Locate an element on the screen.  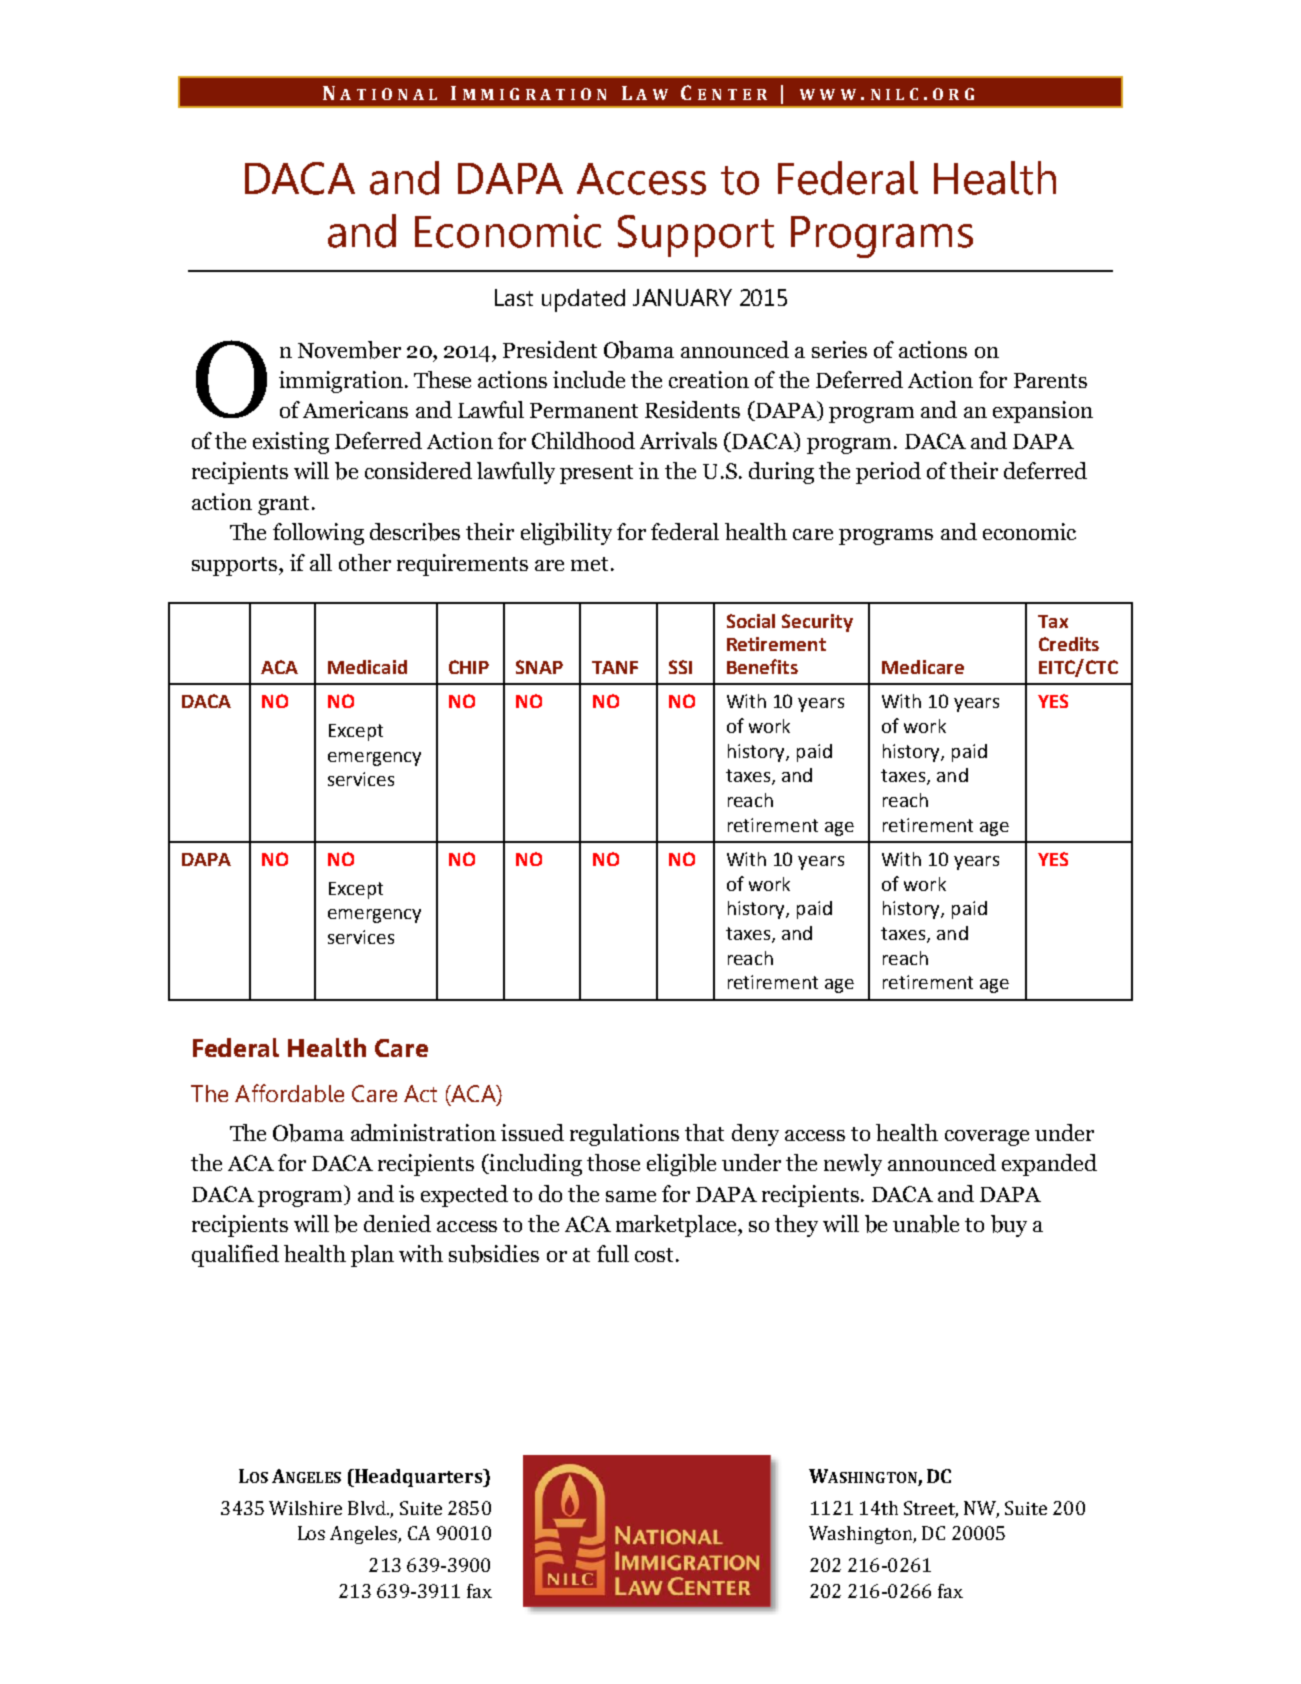
Affordable is located at coordinates (289, 1093).
